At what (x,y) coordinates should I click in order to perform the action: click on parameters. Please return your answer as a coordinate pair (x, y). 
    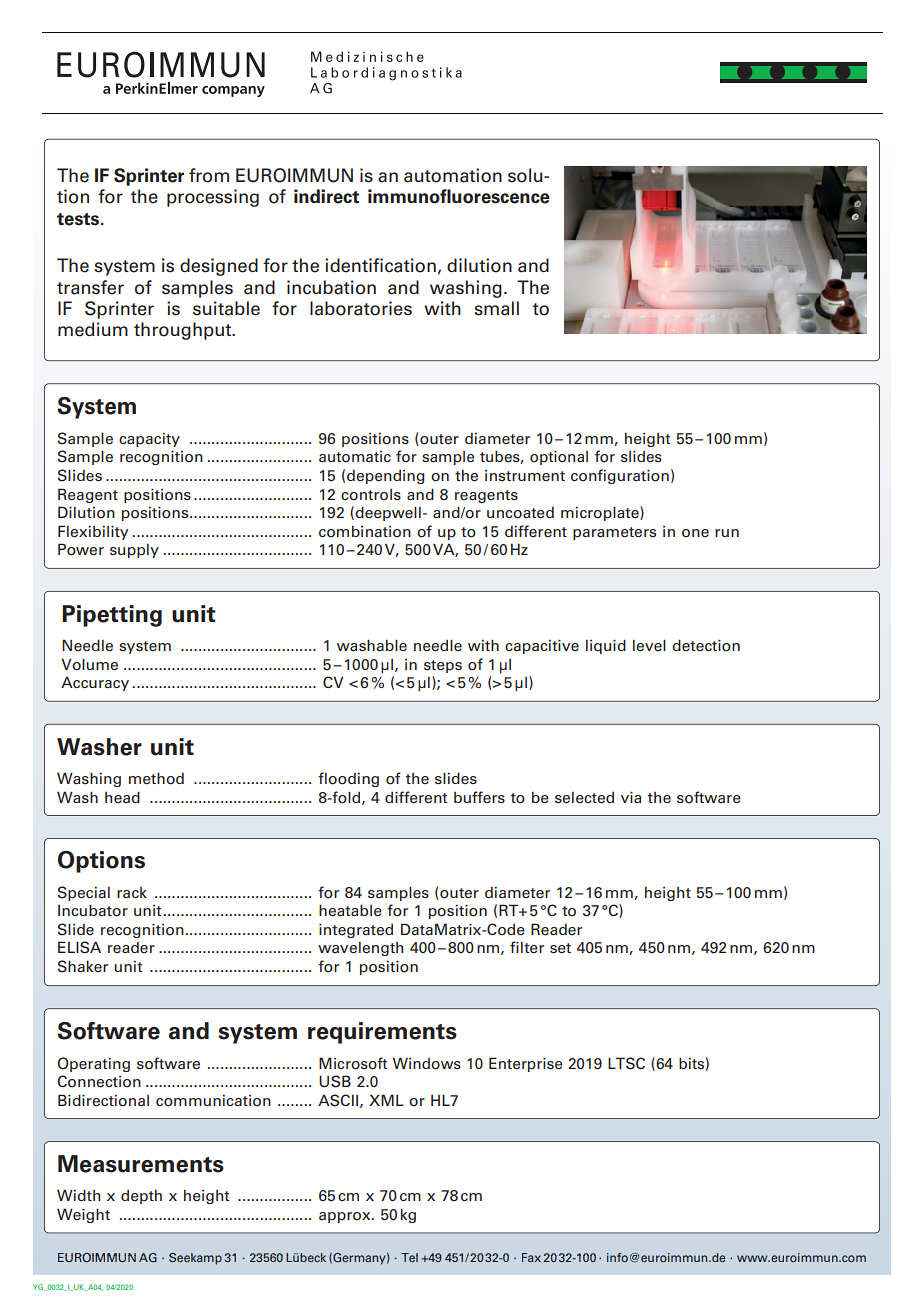
    Looking at the image, I should click on (614, 533).
